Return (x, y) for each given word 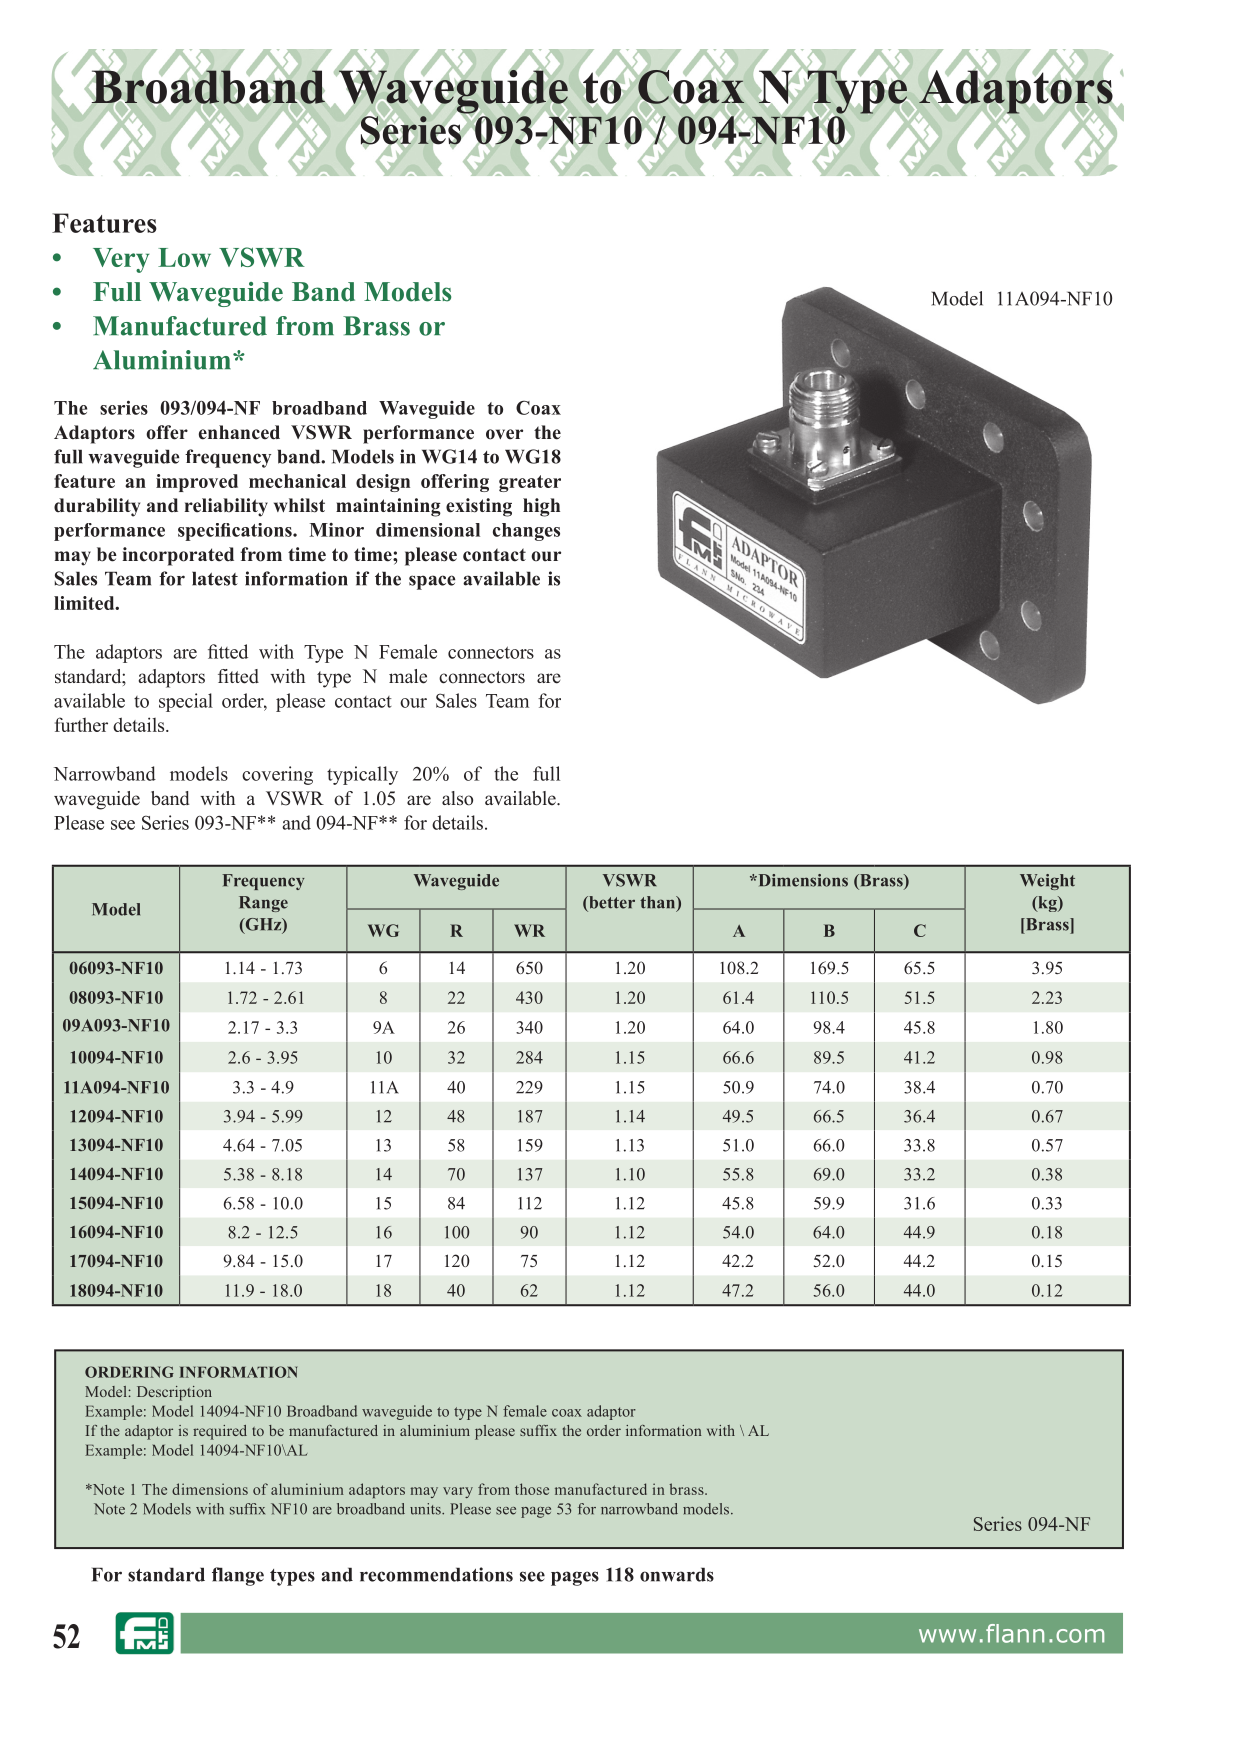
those (532, 1489)
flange (238, 1576)
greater (530, 483)
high (541, 507)
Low (184, 257)
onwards (677, 1574)
